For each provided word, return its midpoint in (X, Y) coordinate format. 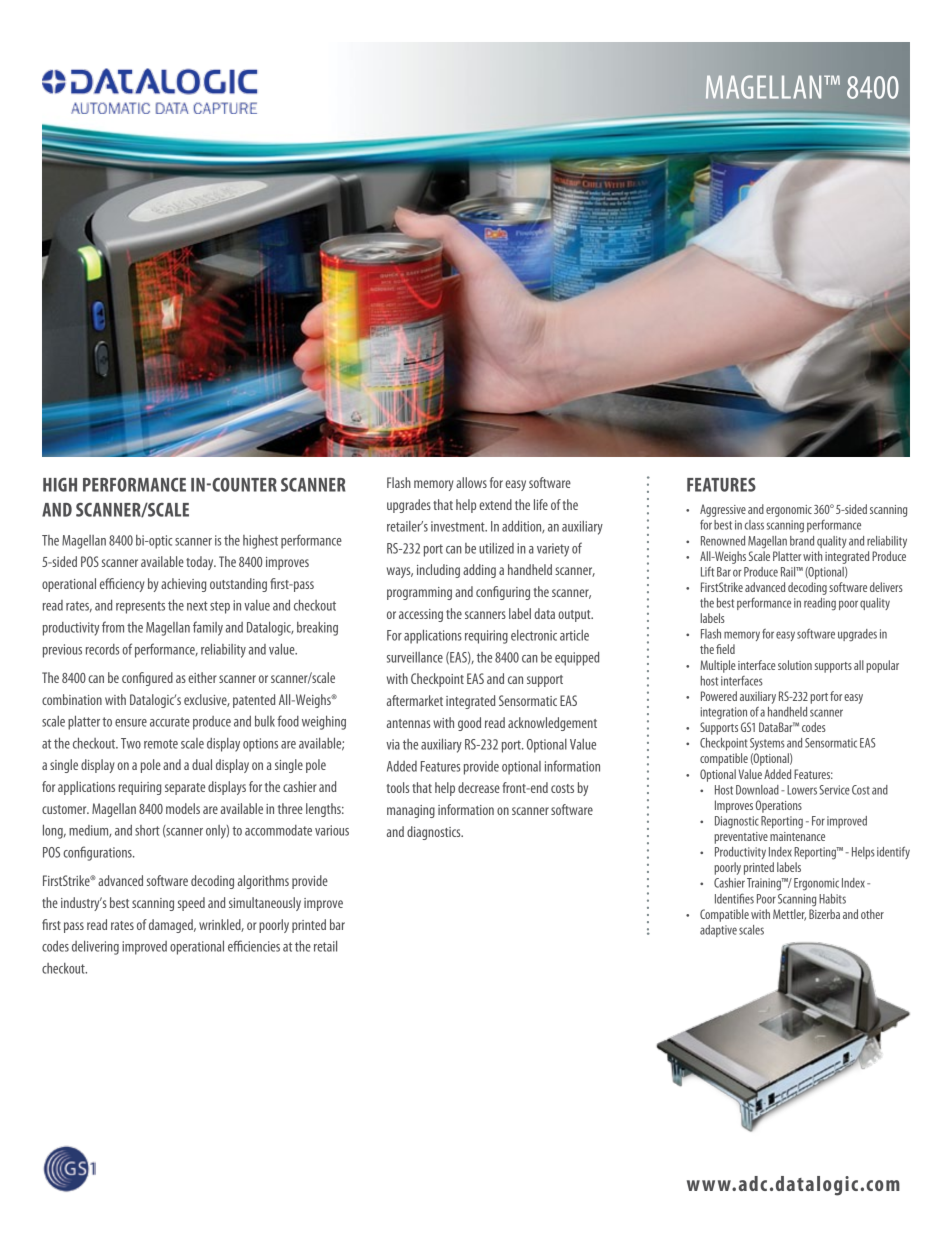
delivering (95, 948)
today (201, 563)
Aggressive (723, 510)
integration (724, 713)
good (469, 724)
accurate (170, 722)
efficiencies (254, 946)
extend (495, 504)
